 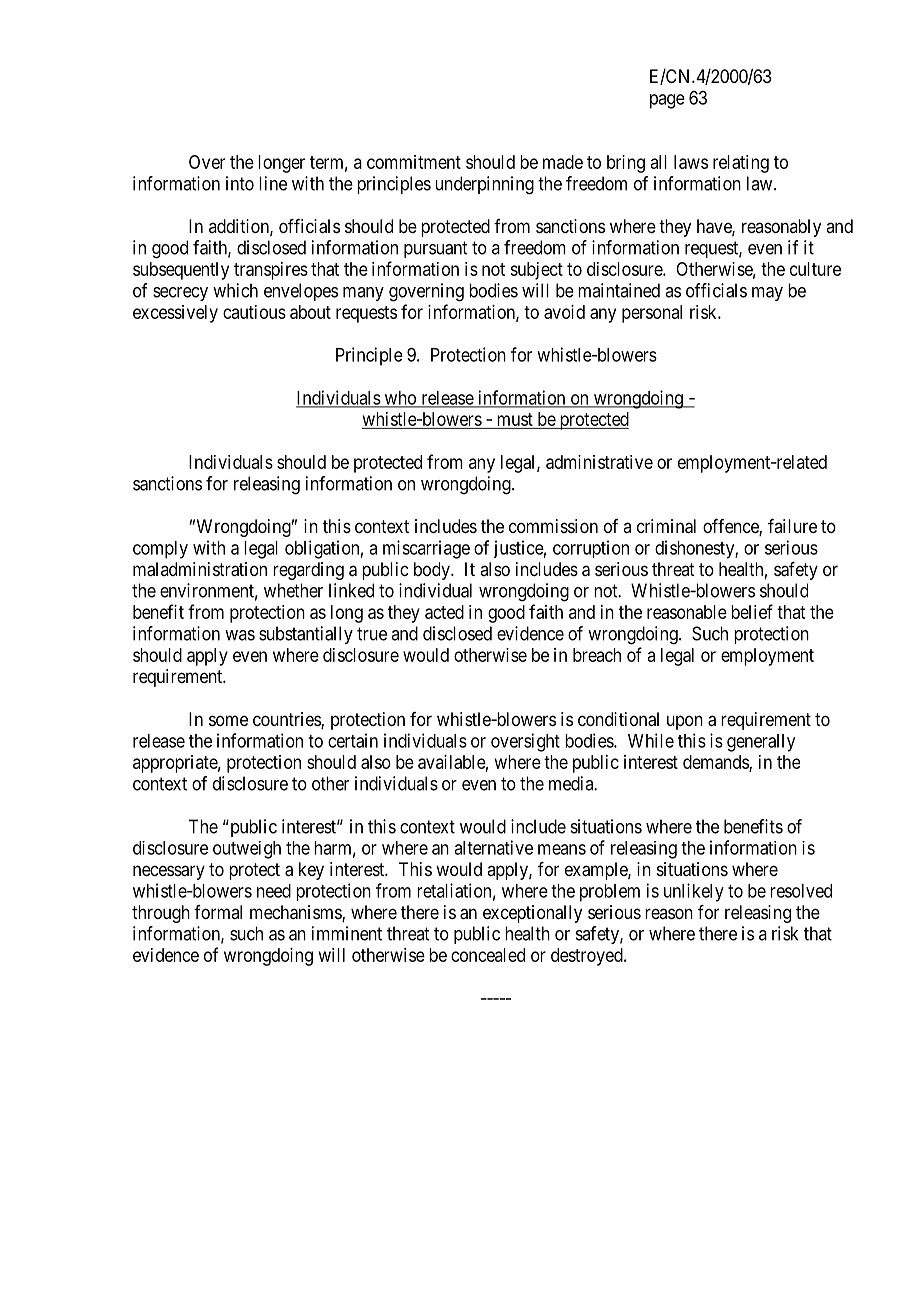 I want to click on acted, so click(x=444, y=612).
